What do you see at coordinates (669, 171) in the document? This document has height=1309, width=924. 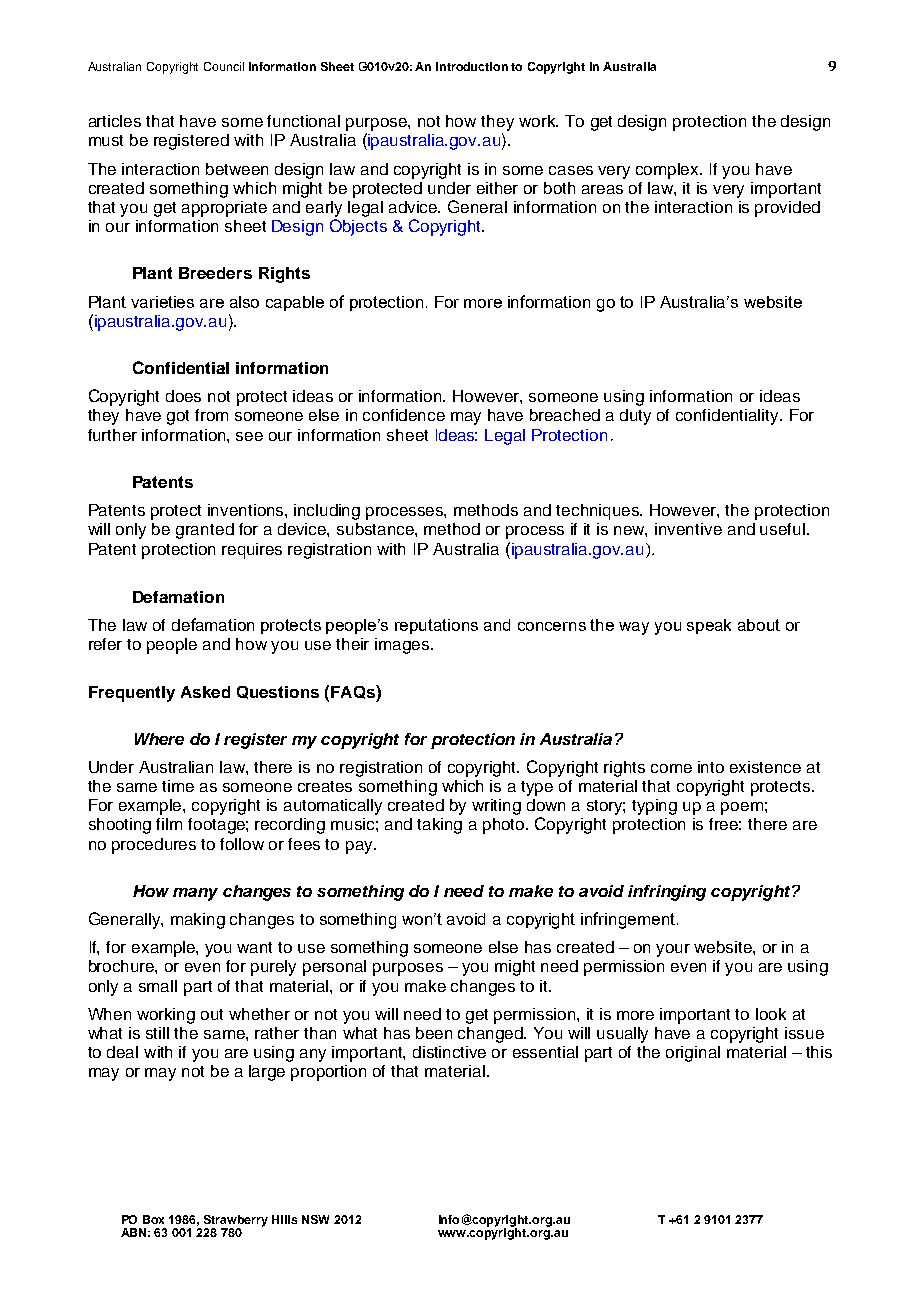 I see `complex` at bounding box center [669, 171].
